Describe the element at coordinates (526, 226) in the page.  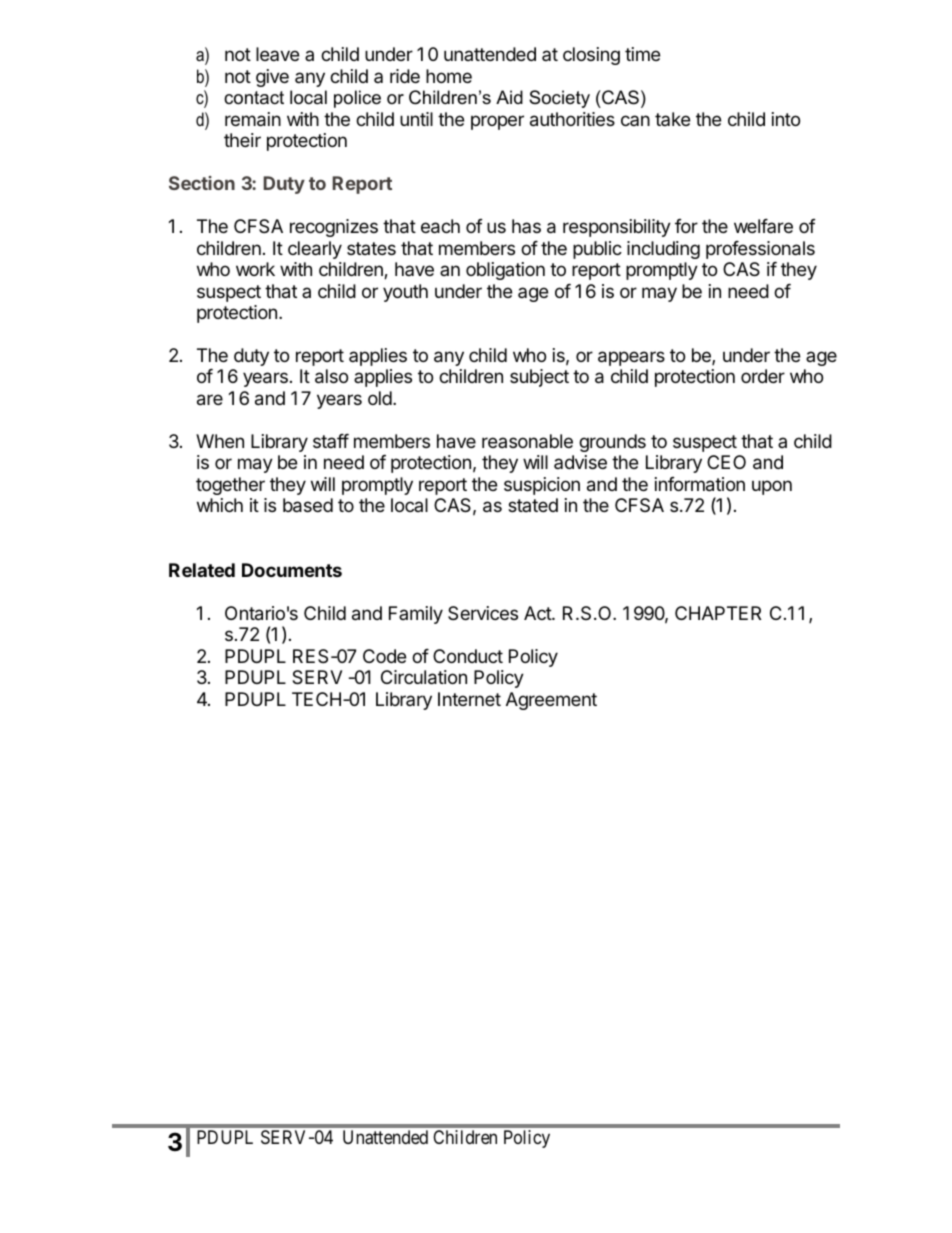
I see `has` at that location.
